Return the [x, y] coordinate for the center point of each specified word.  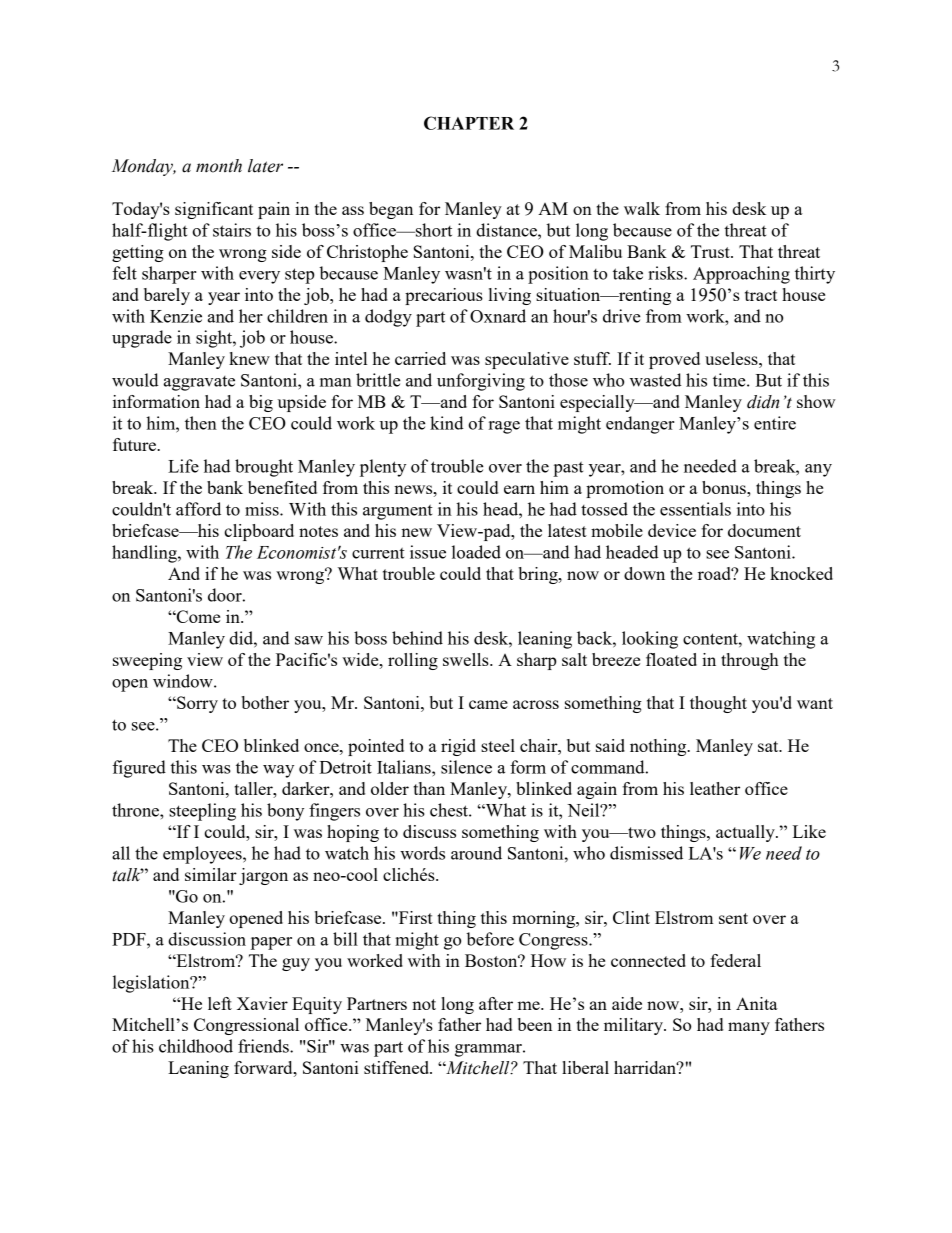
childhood [196, 1046]
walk [642, 208]
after [496, 1003]
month [219, 166]
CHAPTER [469, 123]
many [749, 1028]
